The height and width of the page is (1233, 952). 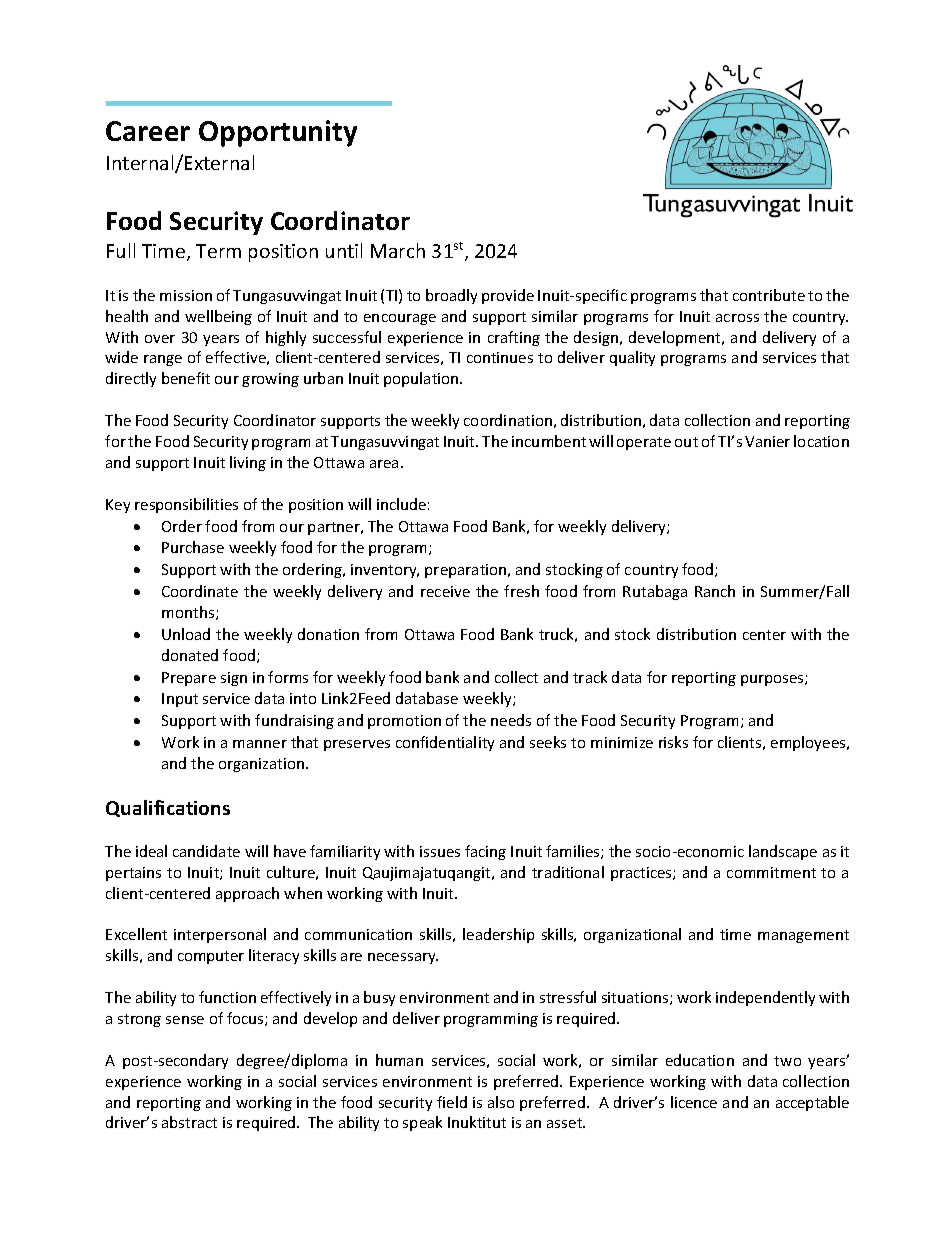 What do you see at coordinates (508, 420) in the page?
I see `coordination` at bounding box center [508, 420].
